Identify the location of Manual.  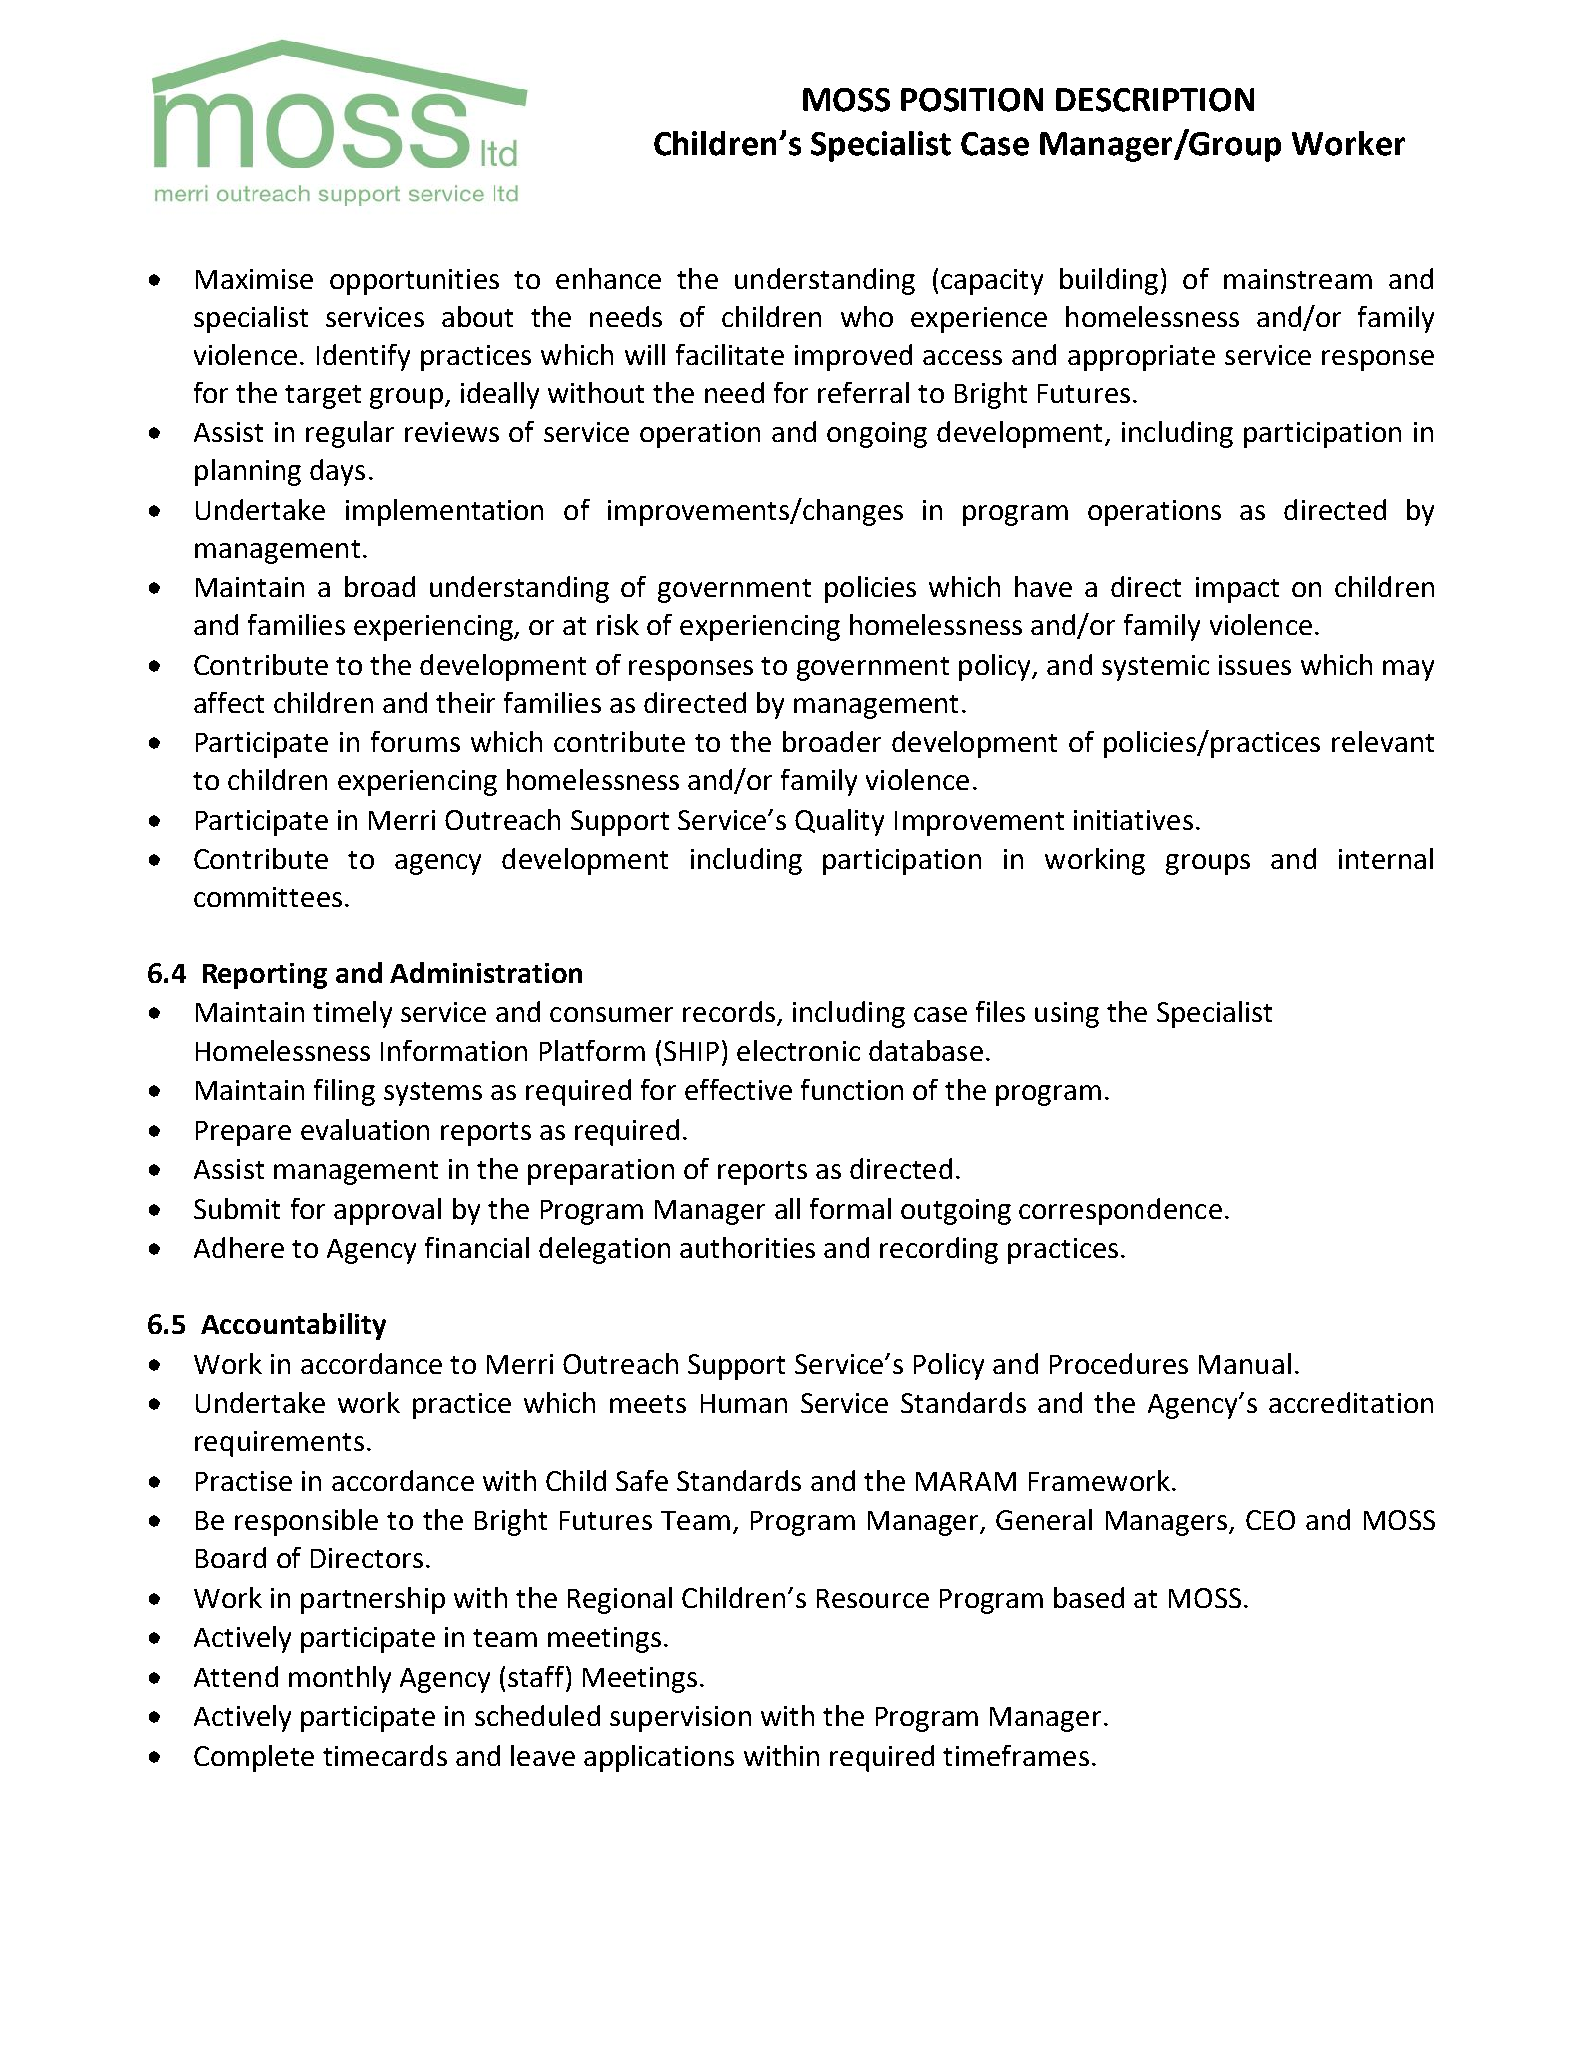
(1245, 1363).
